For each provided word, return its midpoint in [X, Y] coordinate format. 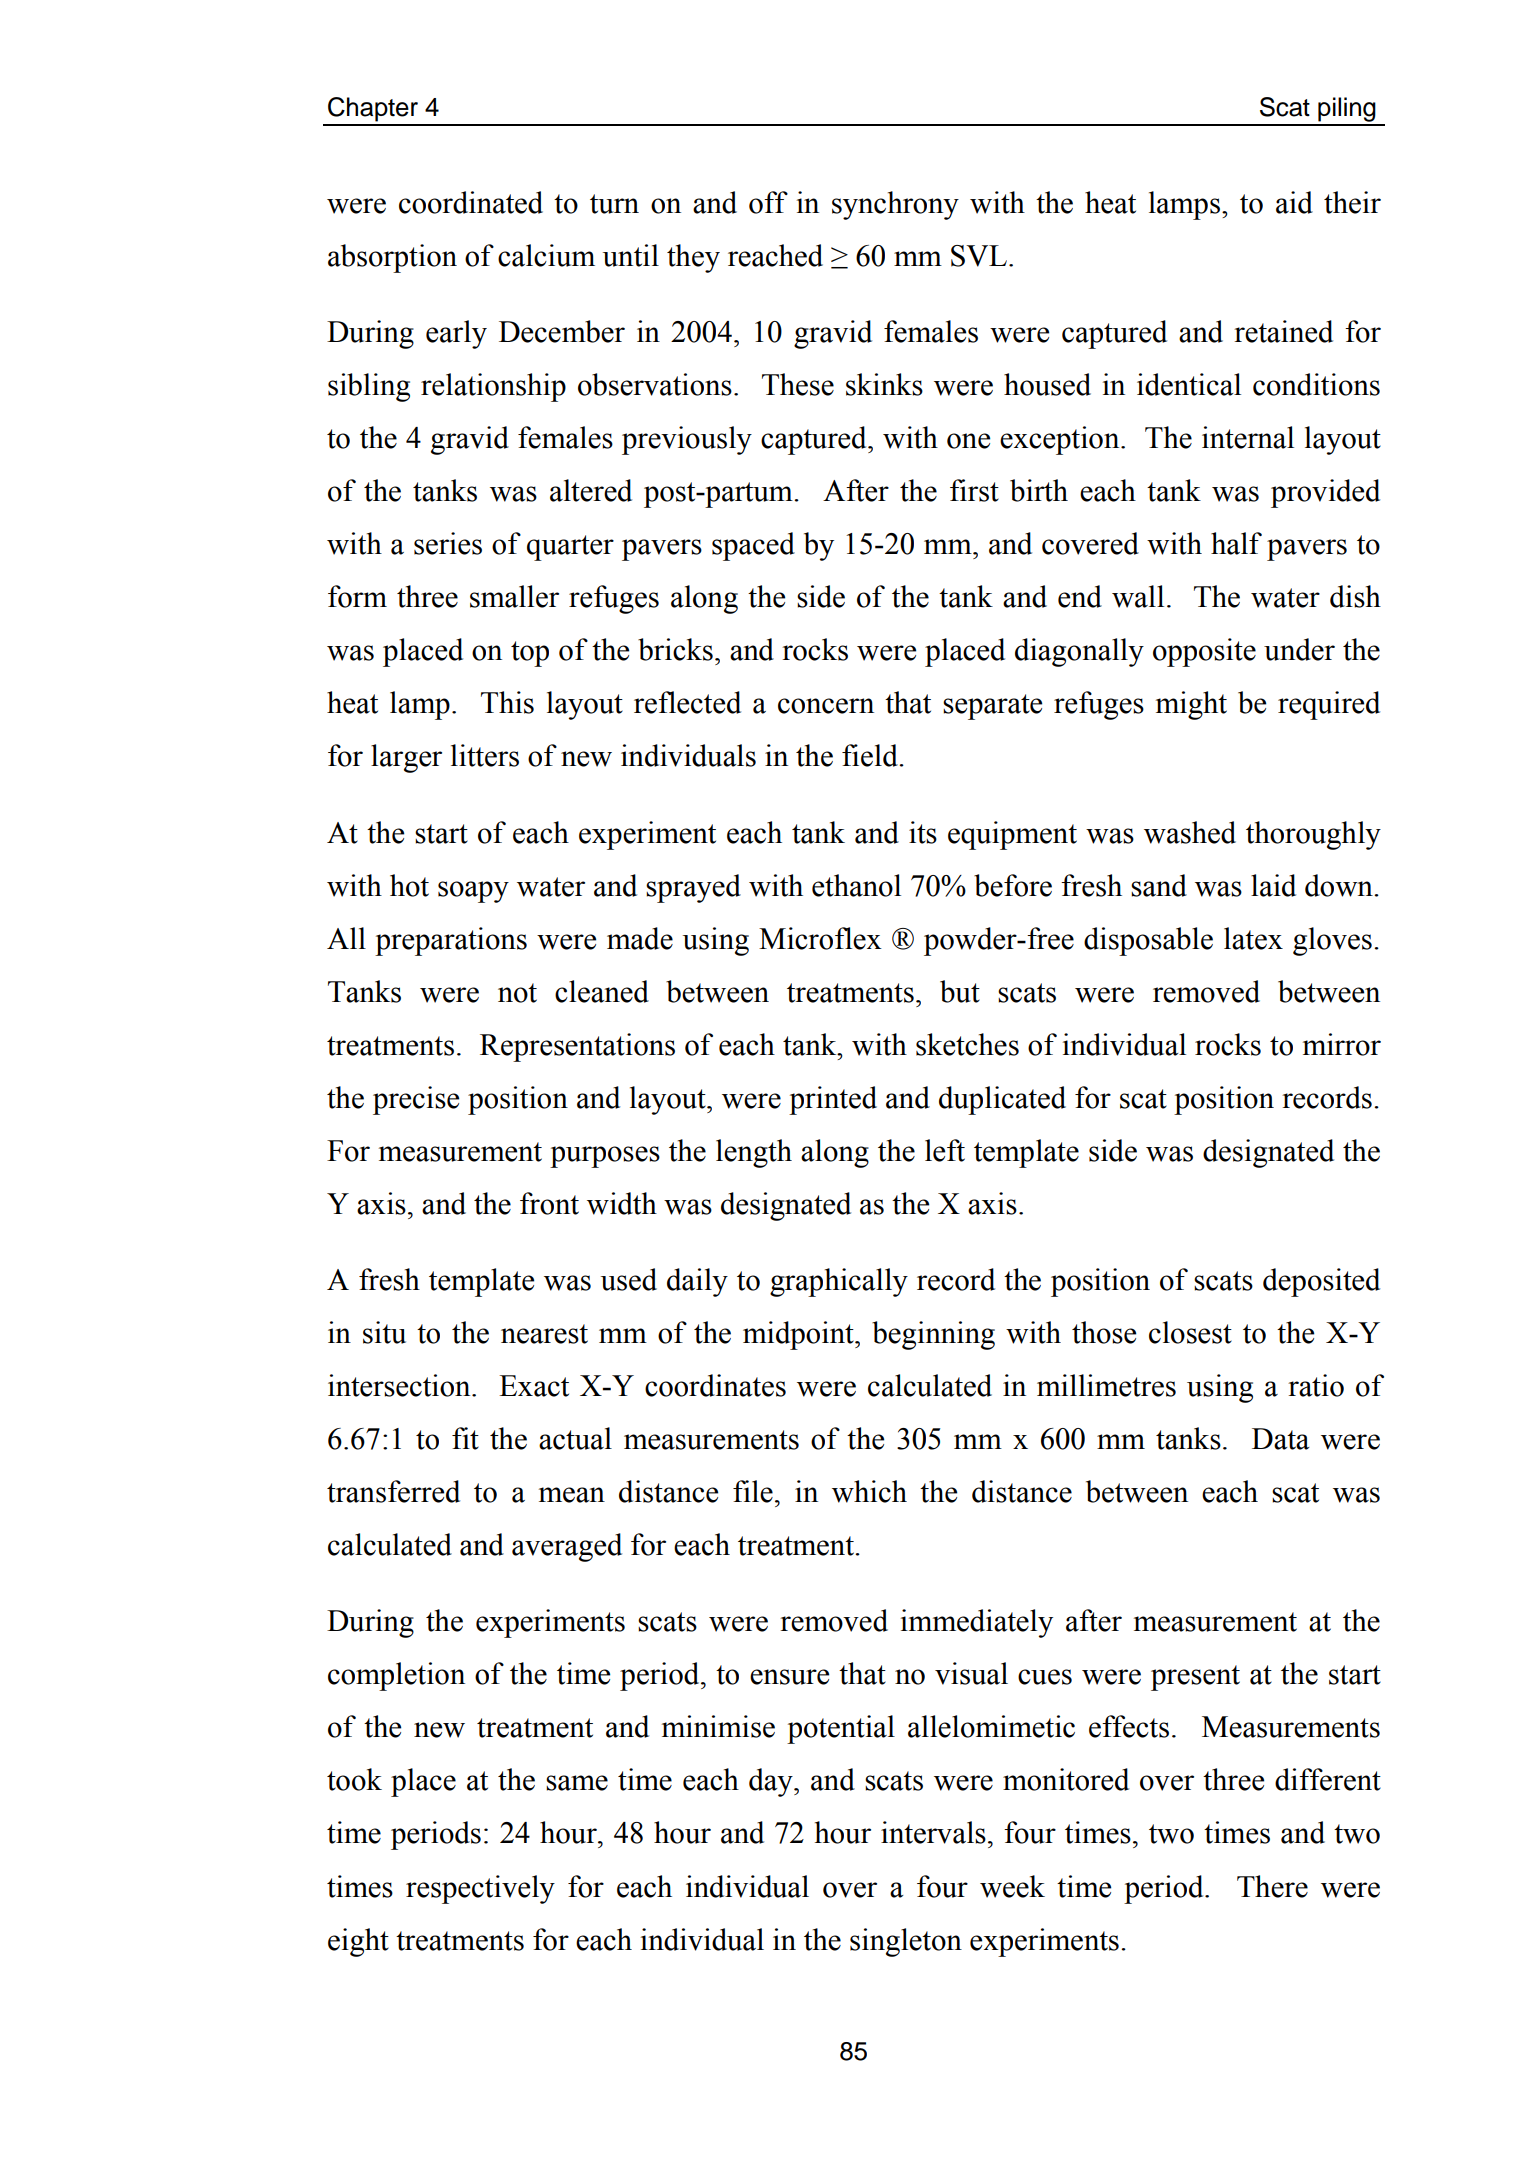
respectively [480, 1889]
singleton [906, 1942]
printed [833, 1100]
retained [1283, 331]
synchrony [895, 205]
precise [416, 1100]
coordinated [471, 202]
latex [1253, 938]
